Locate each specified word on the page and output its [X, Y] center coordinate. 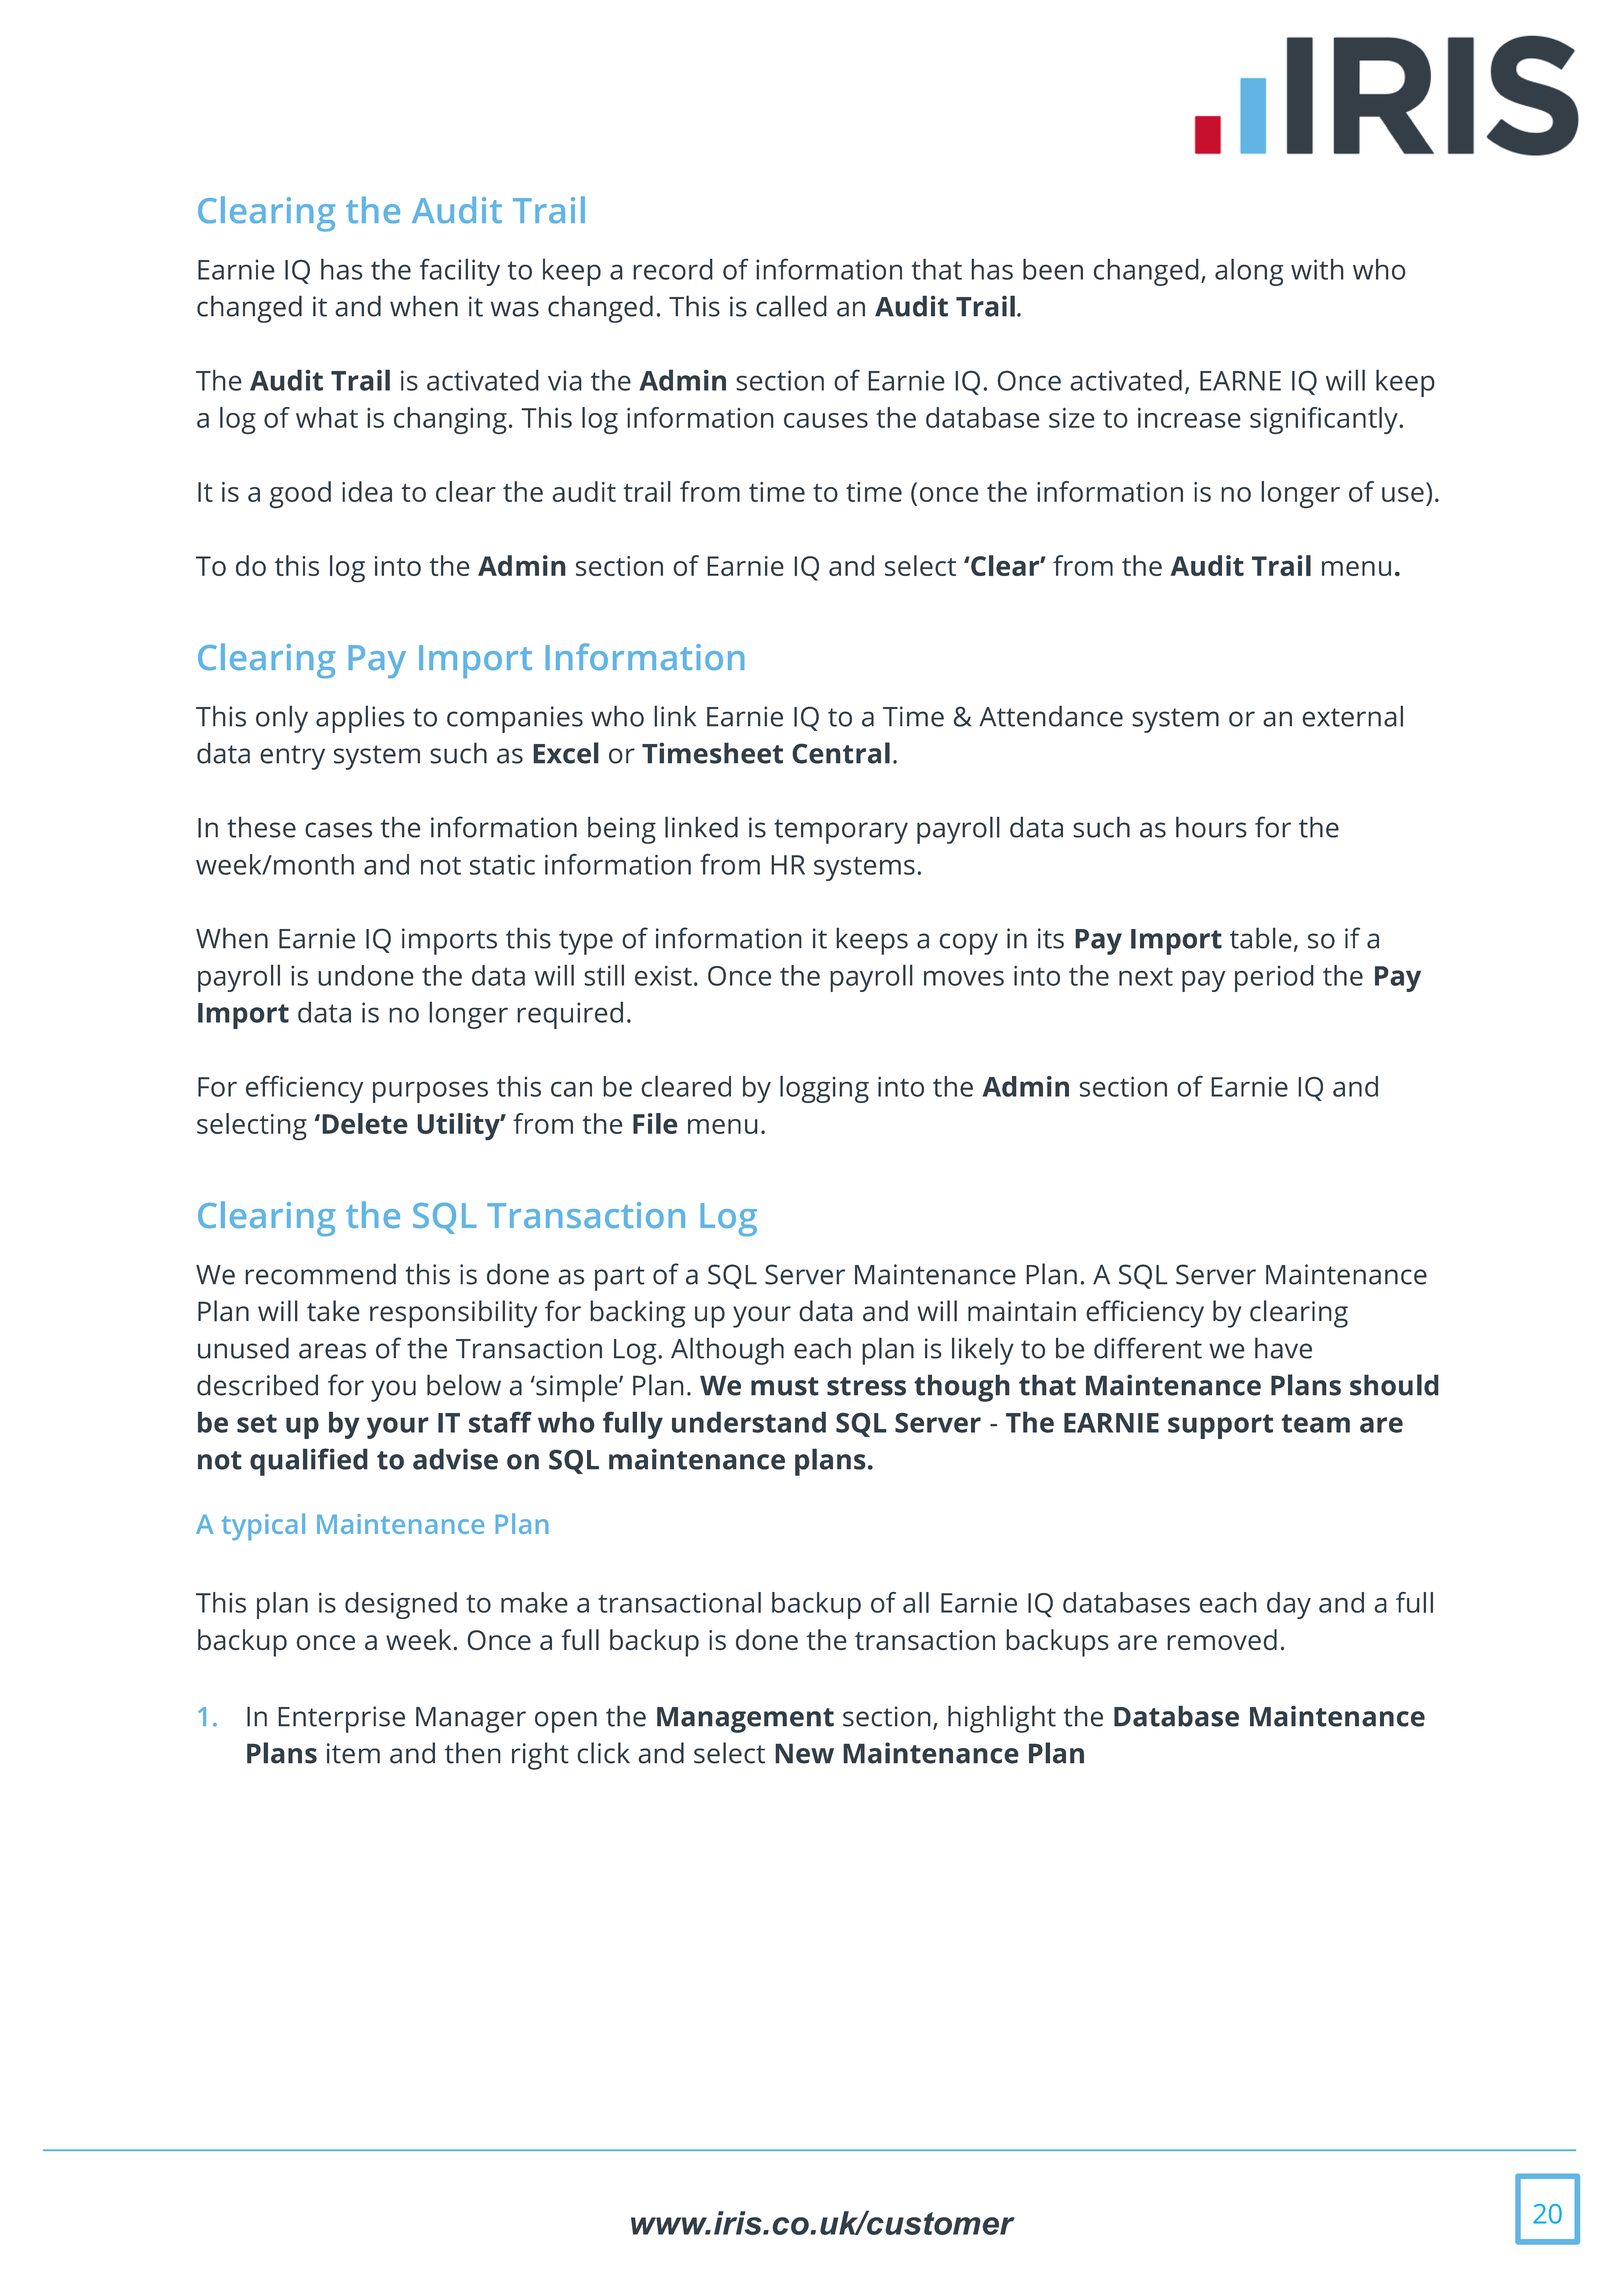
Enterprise [341, 1719]
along [1249, 272]
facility [460, 272]
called [791, 306]
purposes [430, 1092]
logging [824, 1089]
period [1274, 978]
